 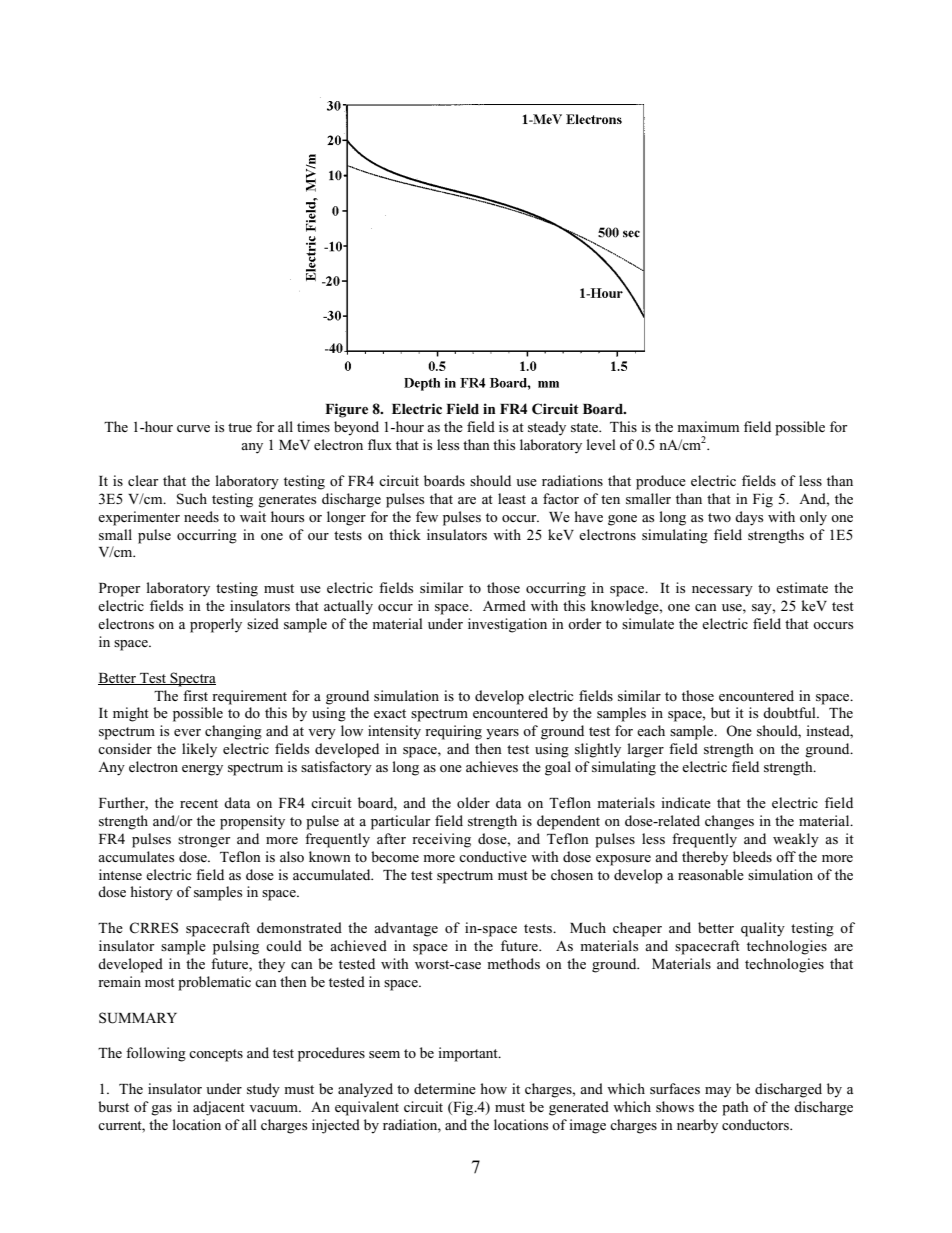 What do you see at coordinates (711, 874) in the page?
I see `reasonable` at bounding box center [711, 874].
